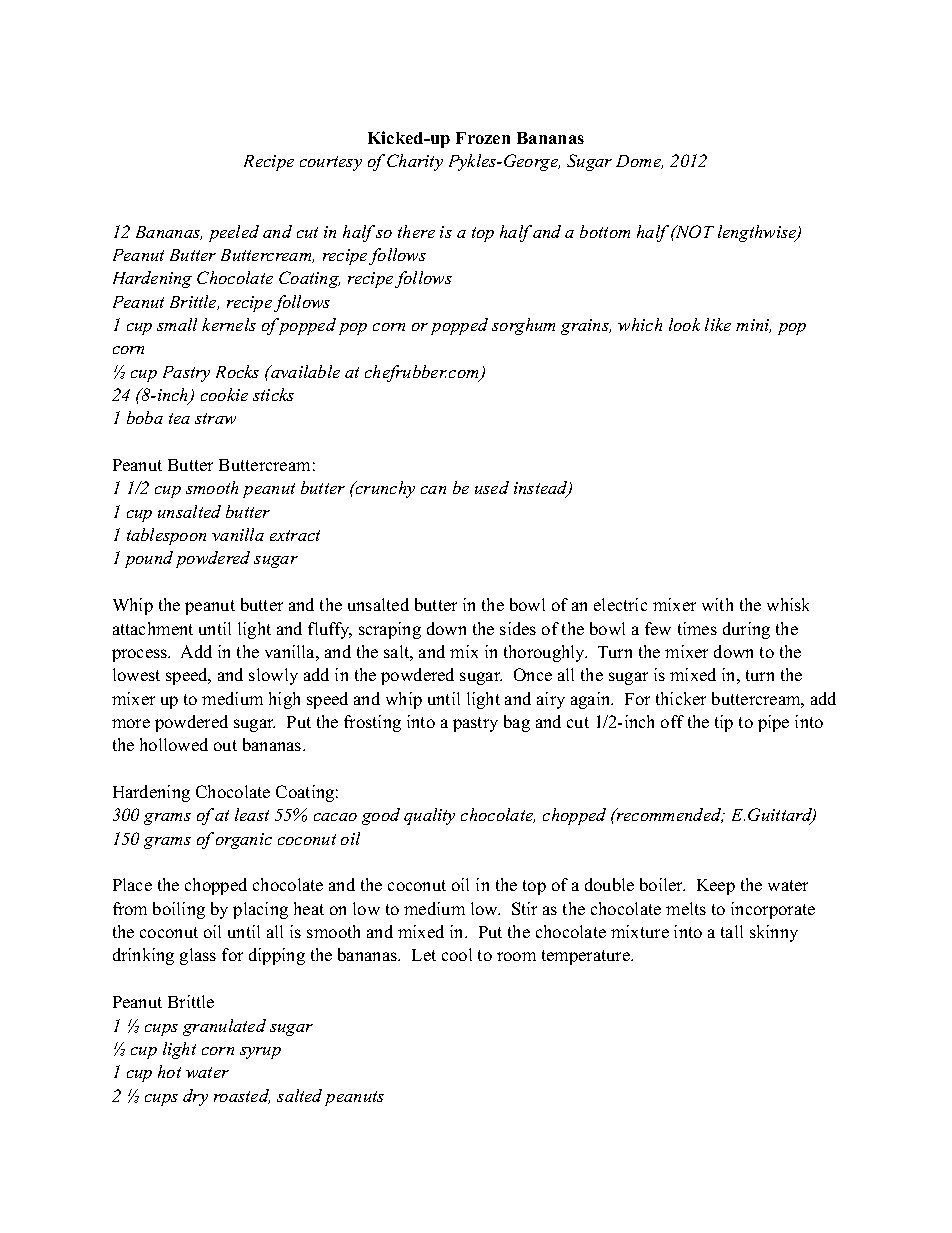  Describe the element at coordinates (639, 162) in the screenshot. I see `Dome` at that location.
